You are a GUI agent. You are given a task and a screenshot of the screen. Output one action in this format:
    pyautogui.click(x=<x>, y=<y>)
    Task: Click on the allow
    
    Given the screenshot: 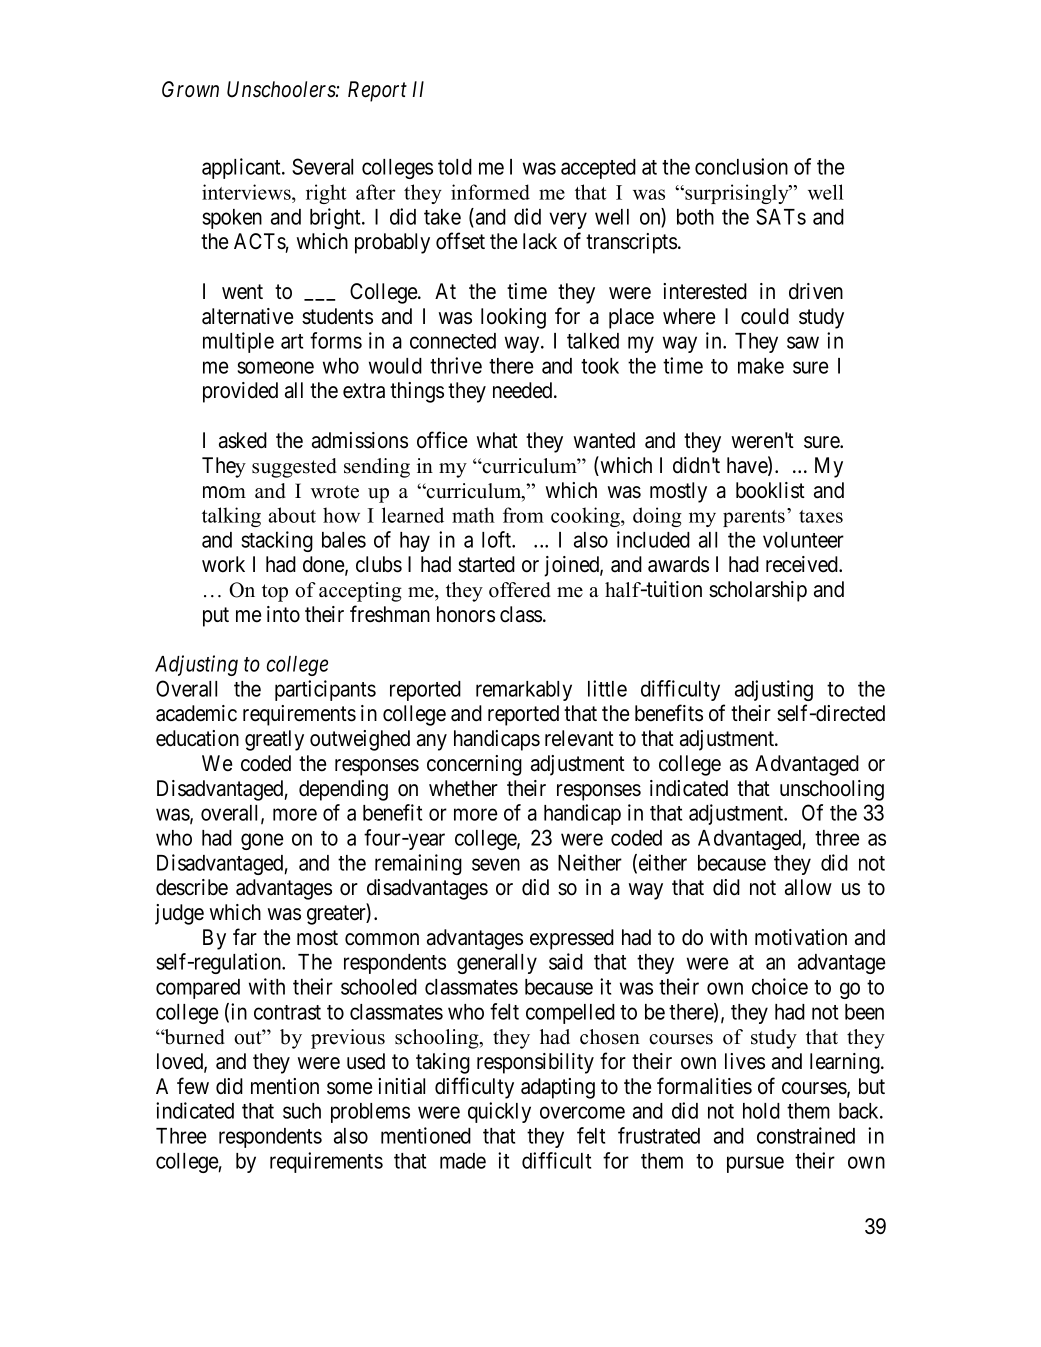 What is the action you would take?
    pyautogui.click(x=808, y=887)
